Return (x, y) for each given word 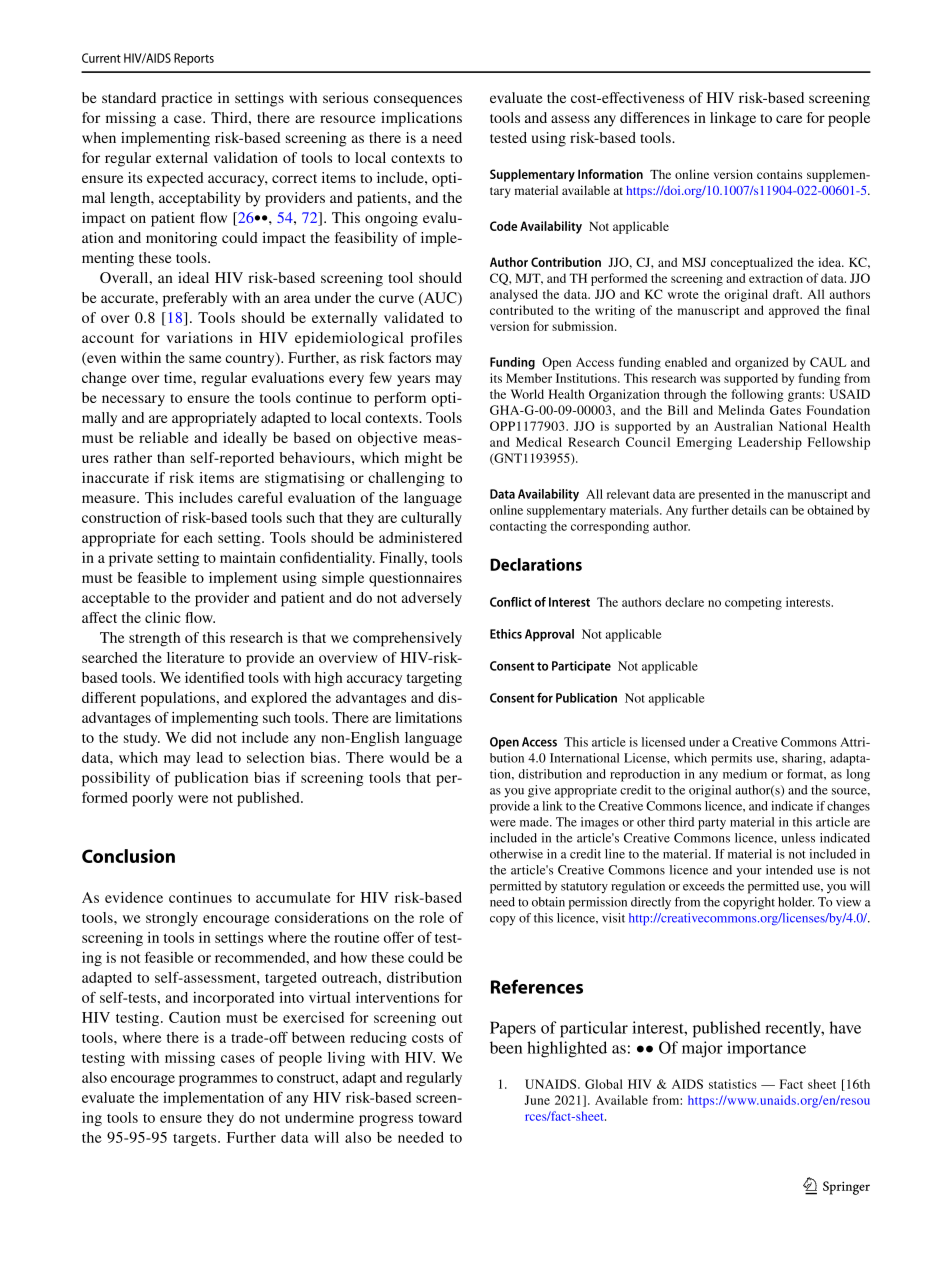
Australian (743, 426)
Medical (539, 442)
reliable (164, 437)
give (539, 791)
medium (745, 774)
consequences (418, 101)
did (201, 737)
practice (186, 99)
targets (196, 1139)
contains (779, 174)
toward (440, 1117)
